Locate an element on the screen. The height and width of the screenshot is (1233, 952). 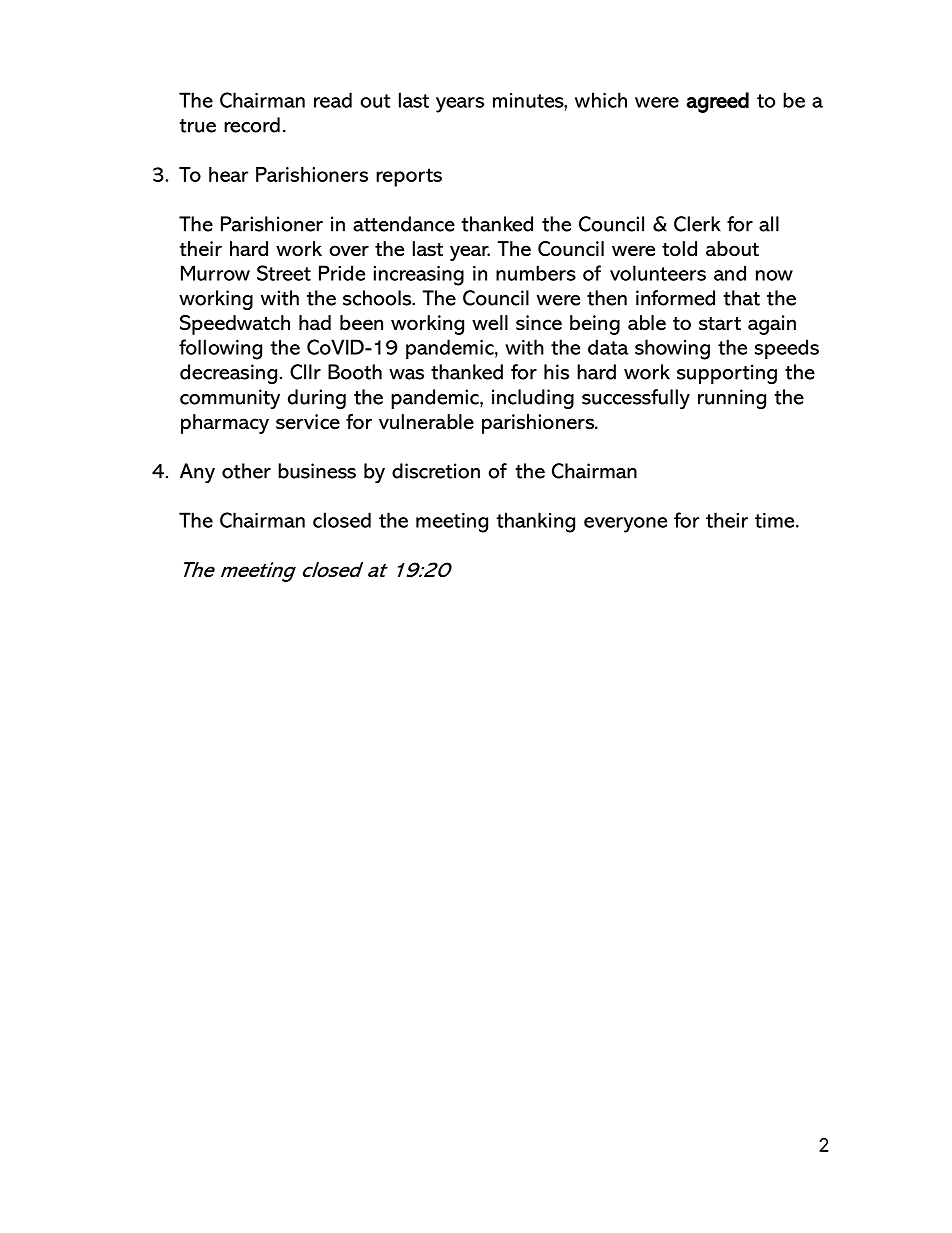
agreed is located at coordinates (717, 102).
